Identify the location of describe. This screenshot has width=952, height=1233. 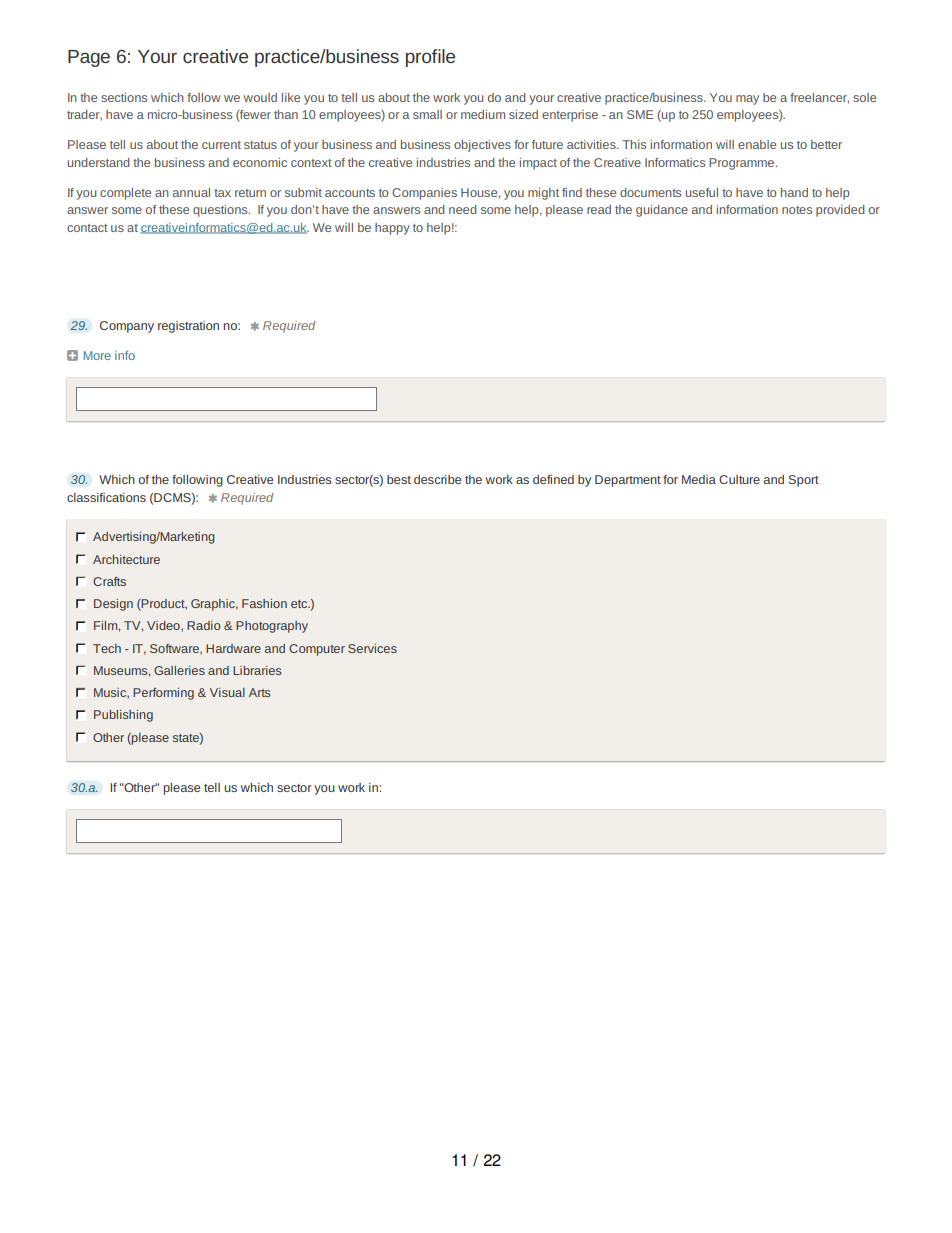
(437, 479).
